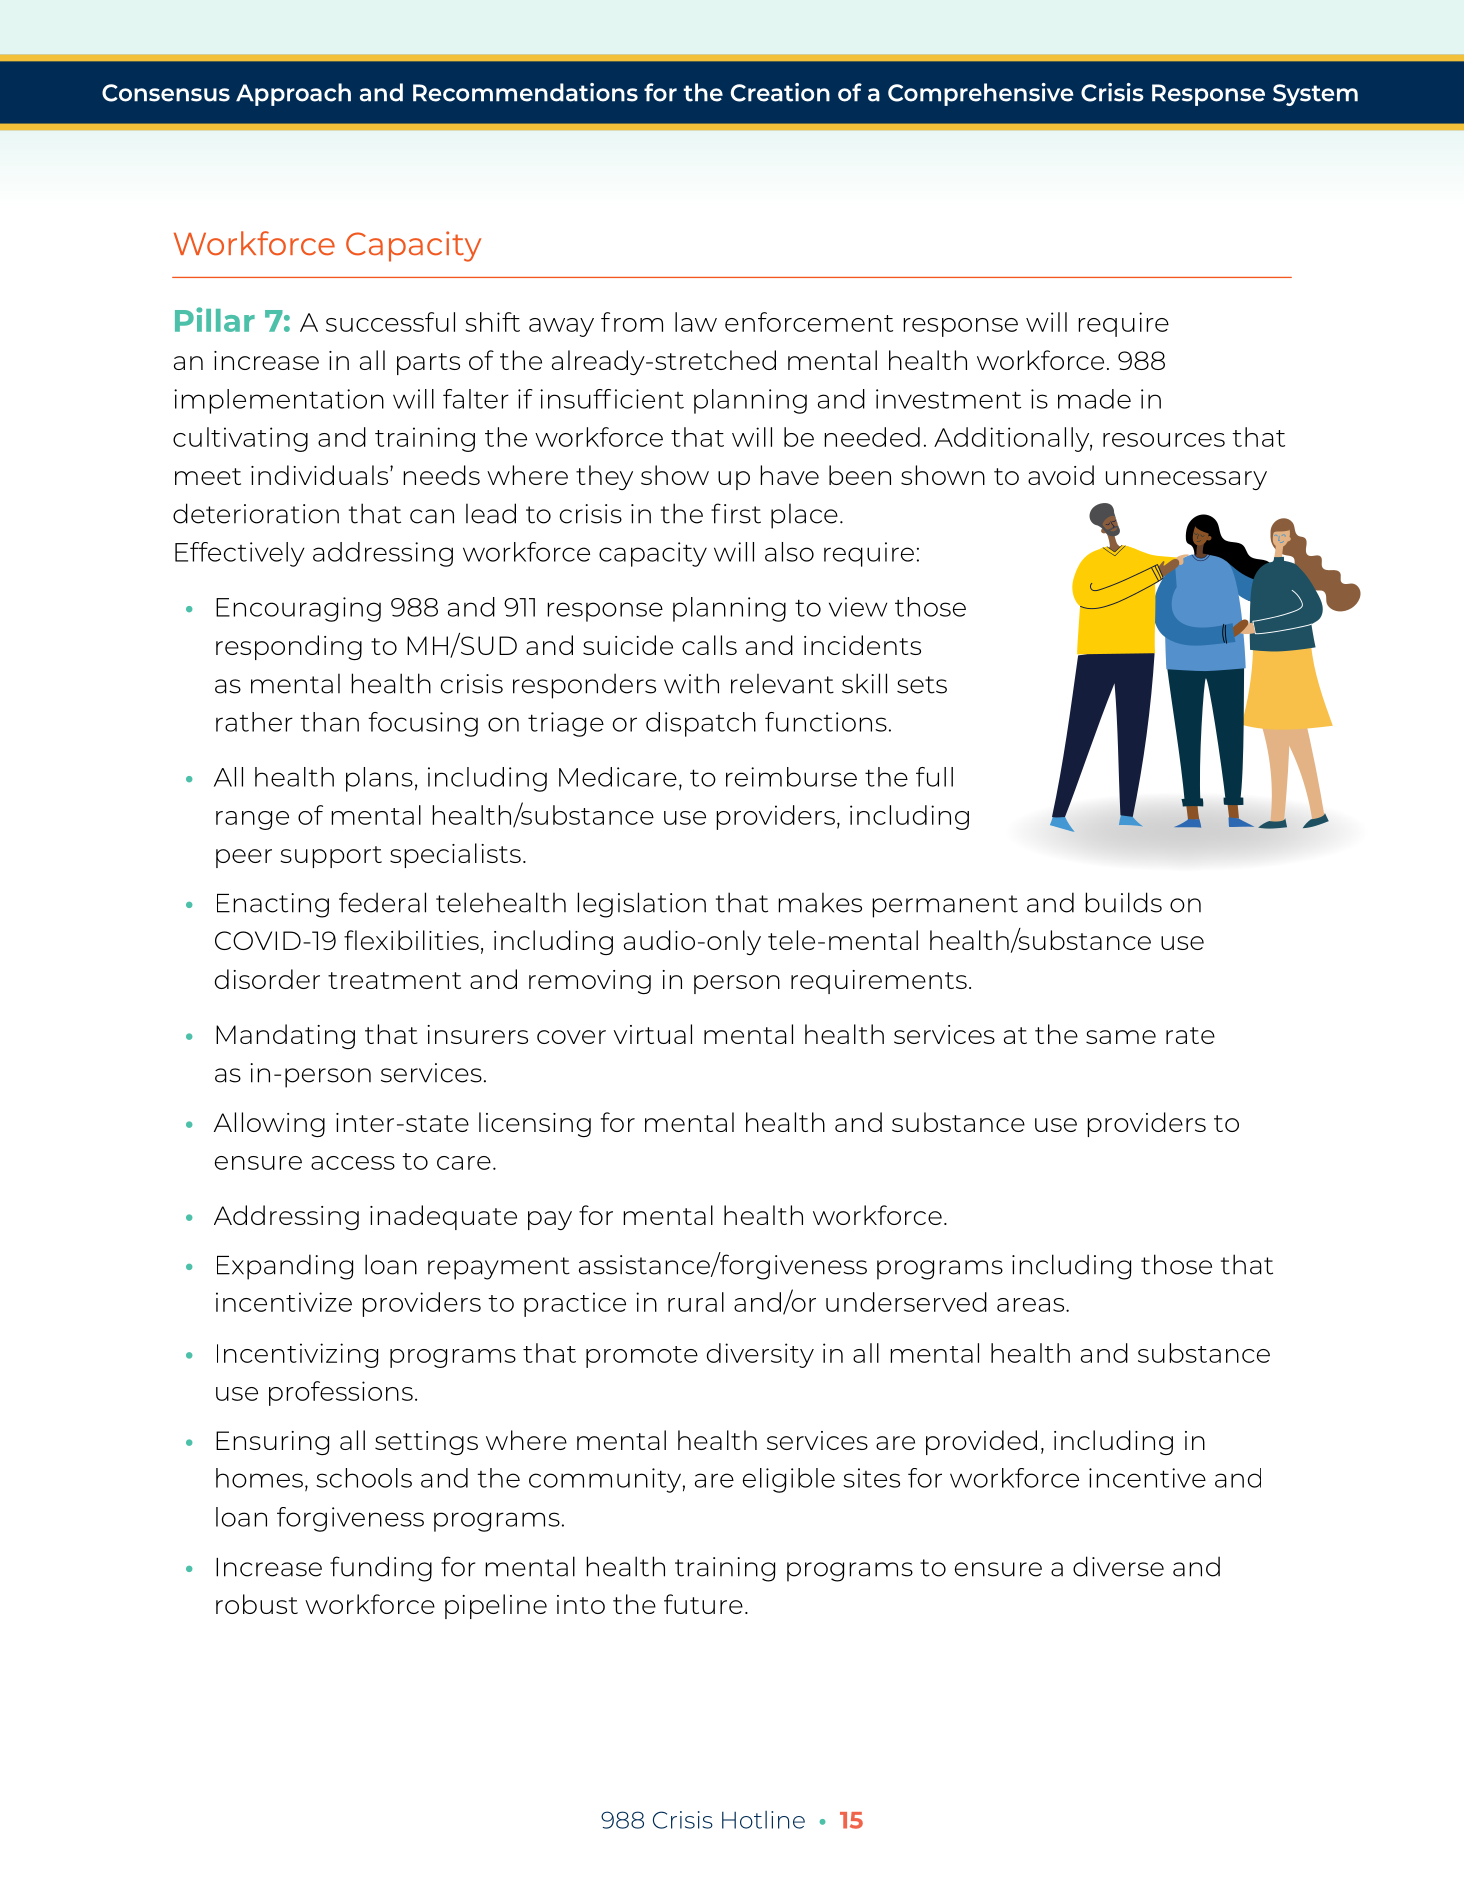 The image size is (1464, 1895). I want to click on range, so click(252, 820).
